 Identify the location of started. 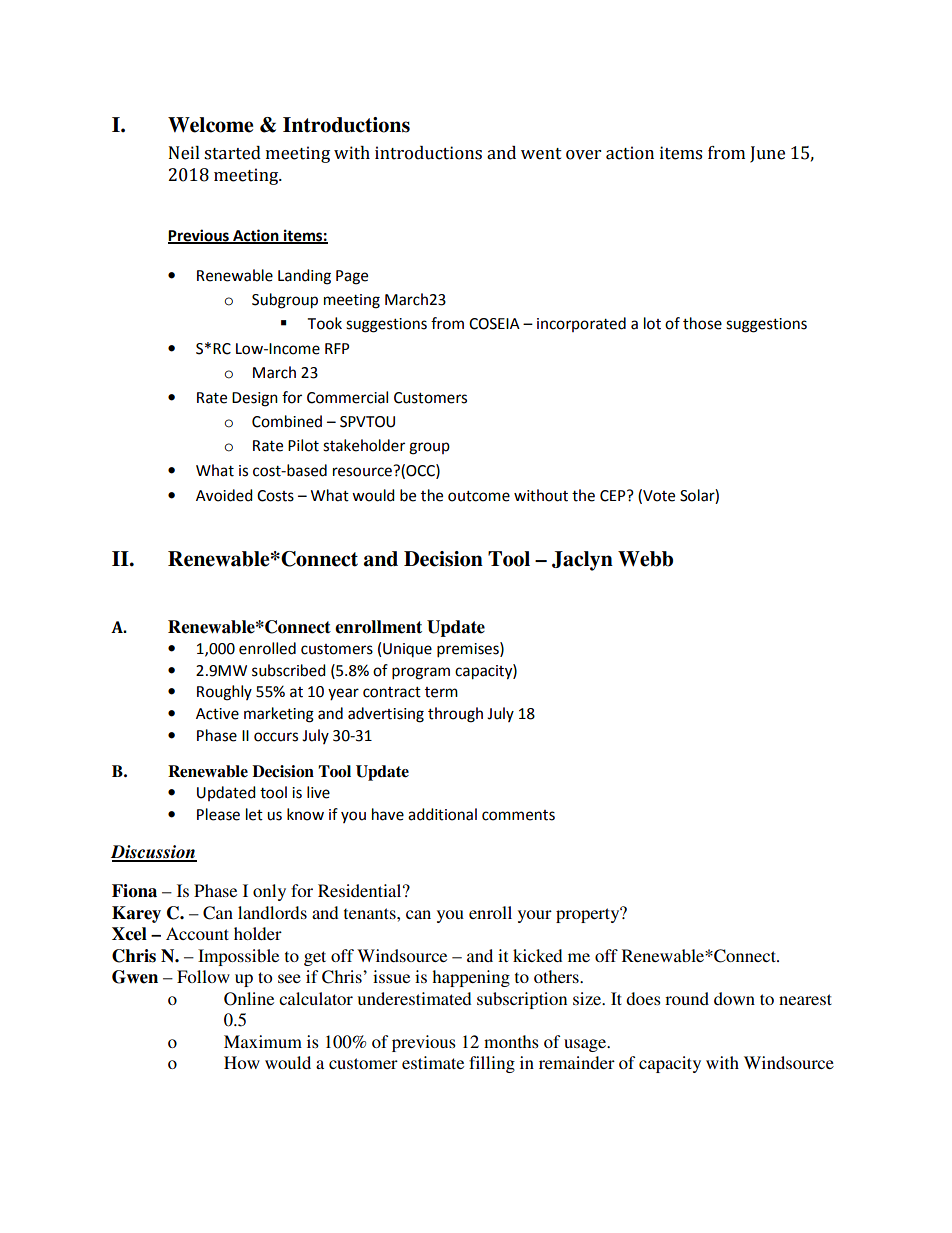
(232, 153).
